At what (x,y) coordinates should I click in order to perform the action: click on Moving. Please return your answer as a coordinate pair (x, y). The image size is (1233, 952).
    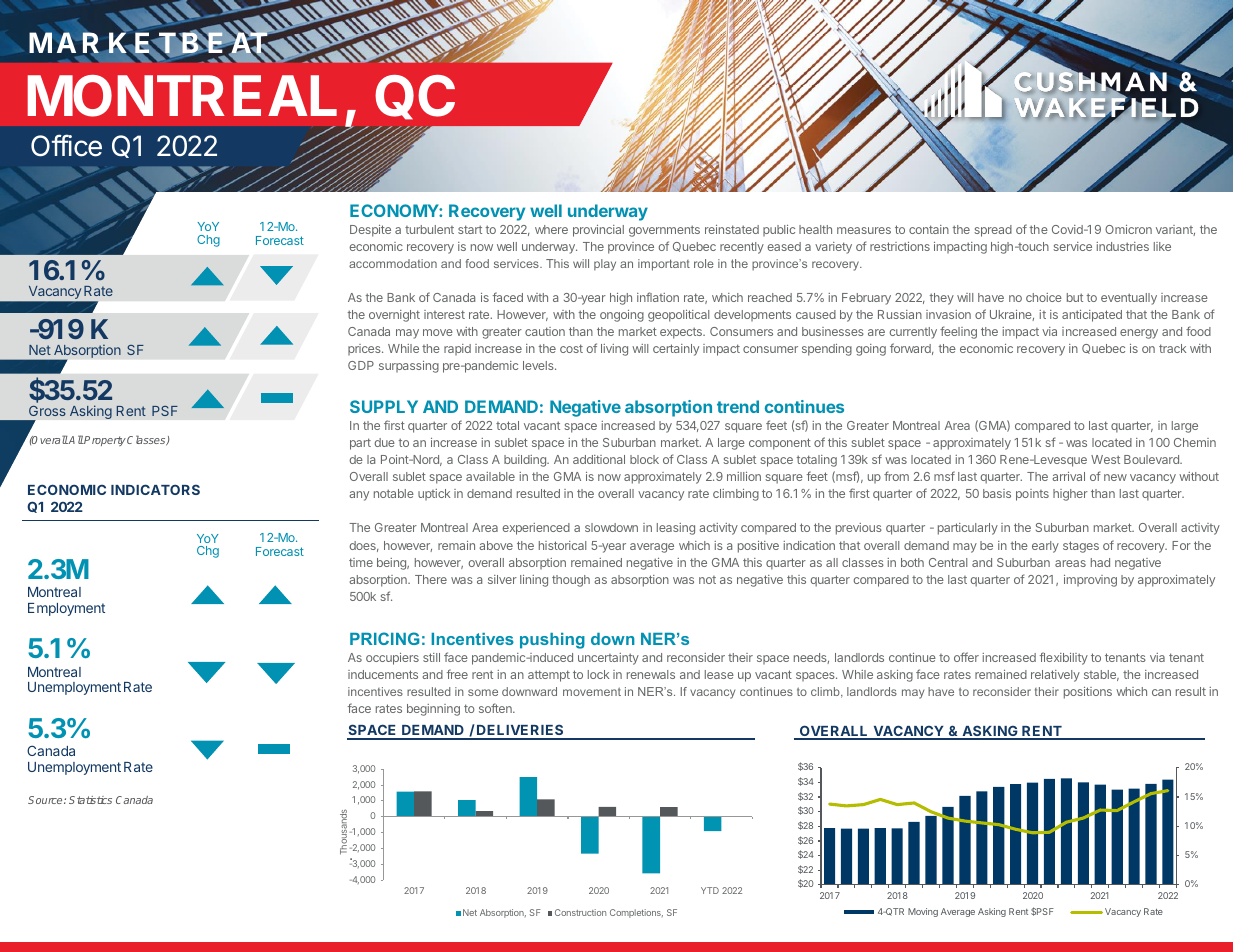
    Looking at the image, I should click on (923, 912).
